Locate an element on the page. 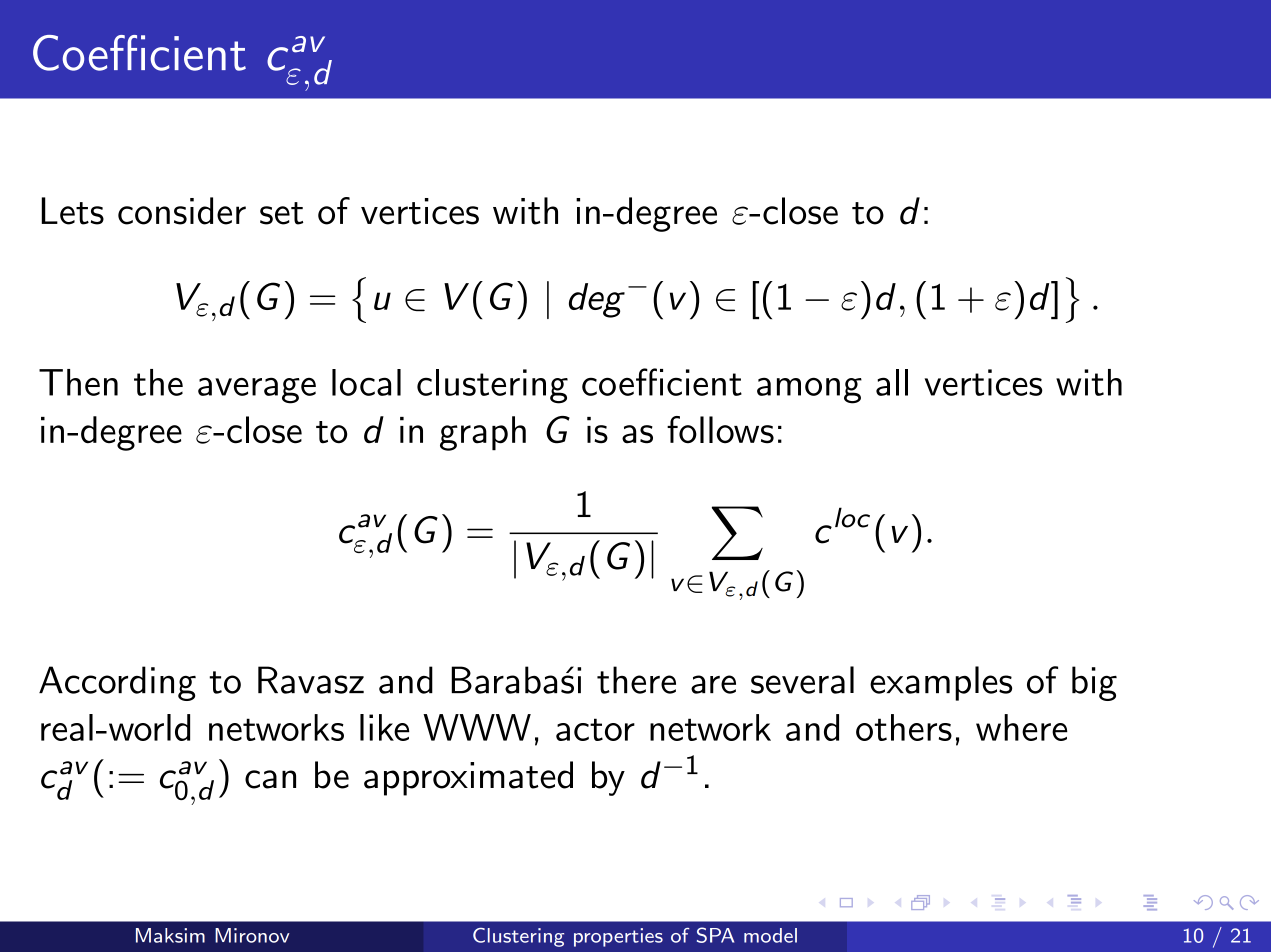 The height and width of the image is (952, 1271). examples is located at coordinates (941, 683).
